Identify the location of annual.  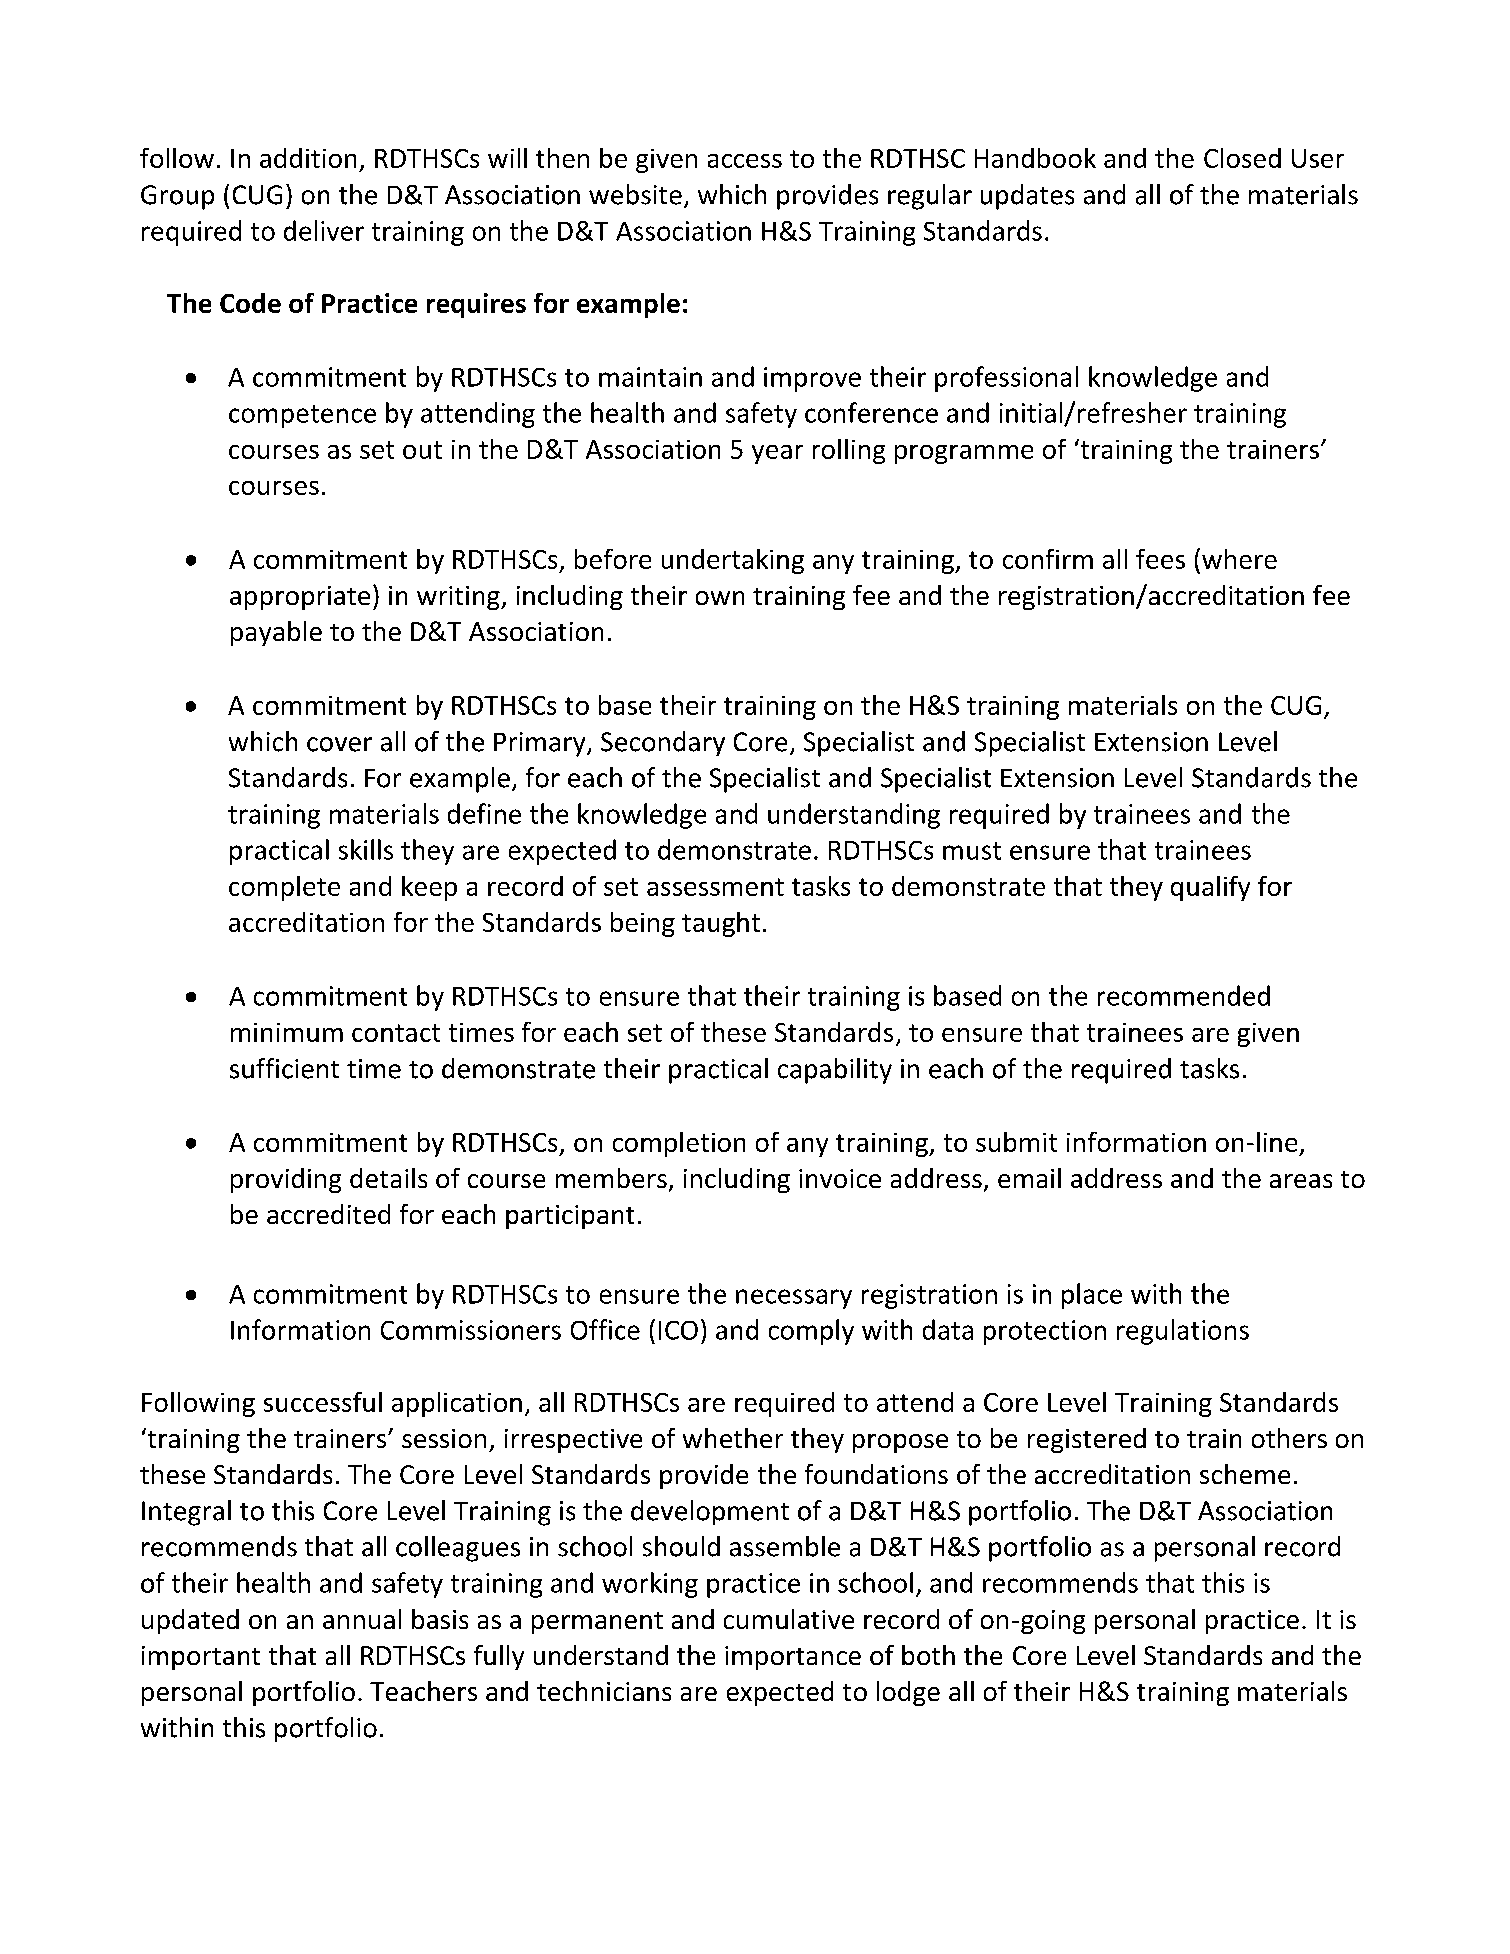
(362, 1619).
